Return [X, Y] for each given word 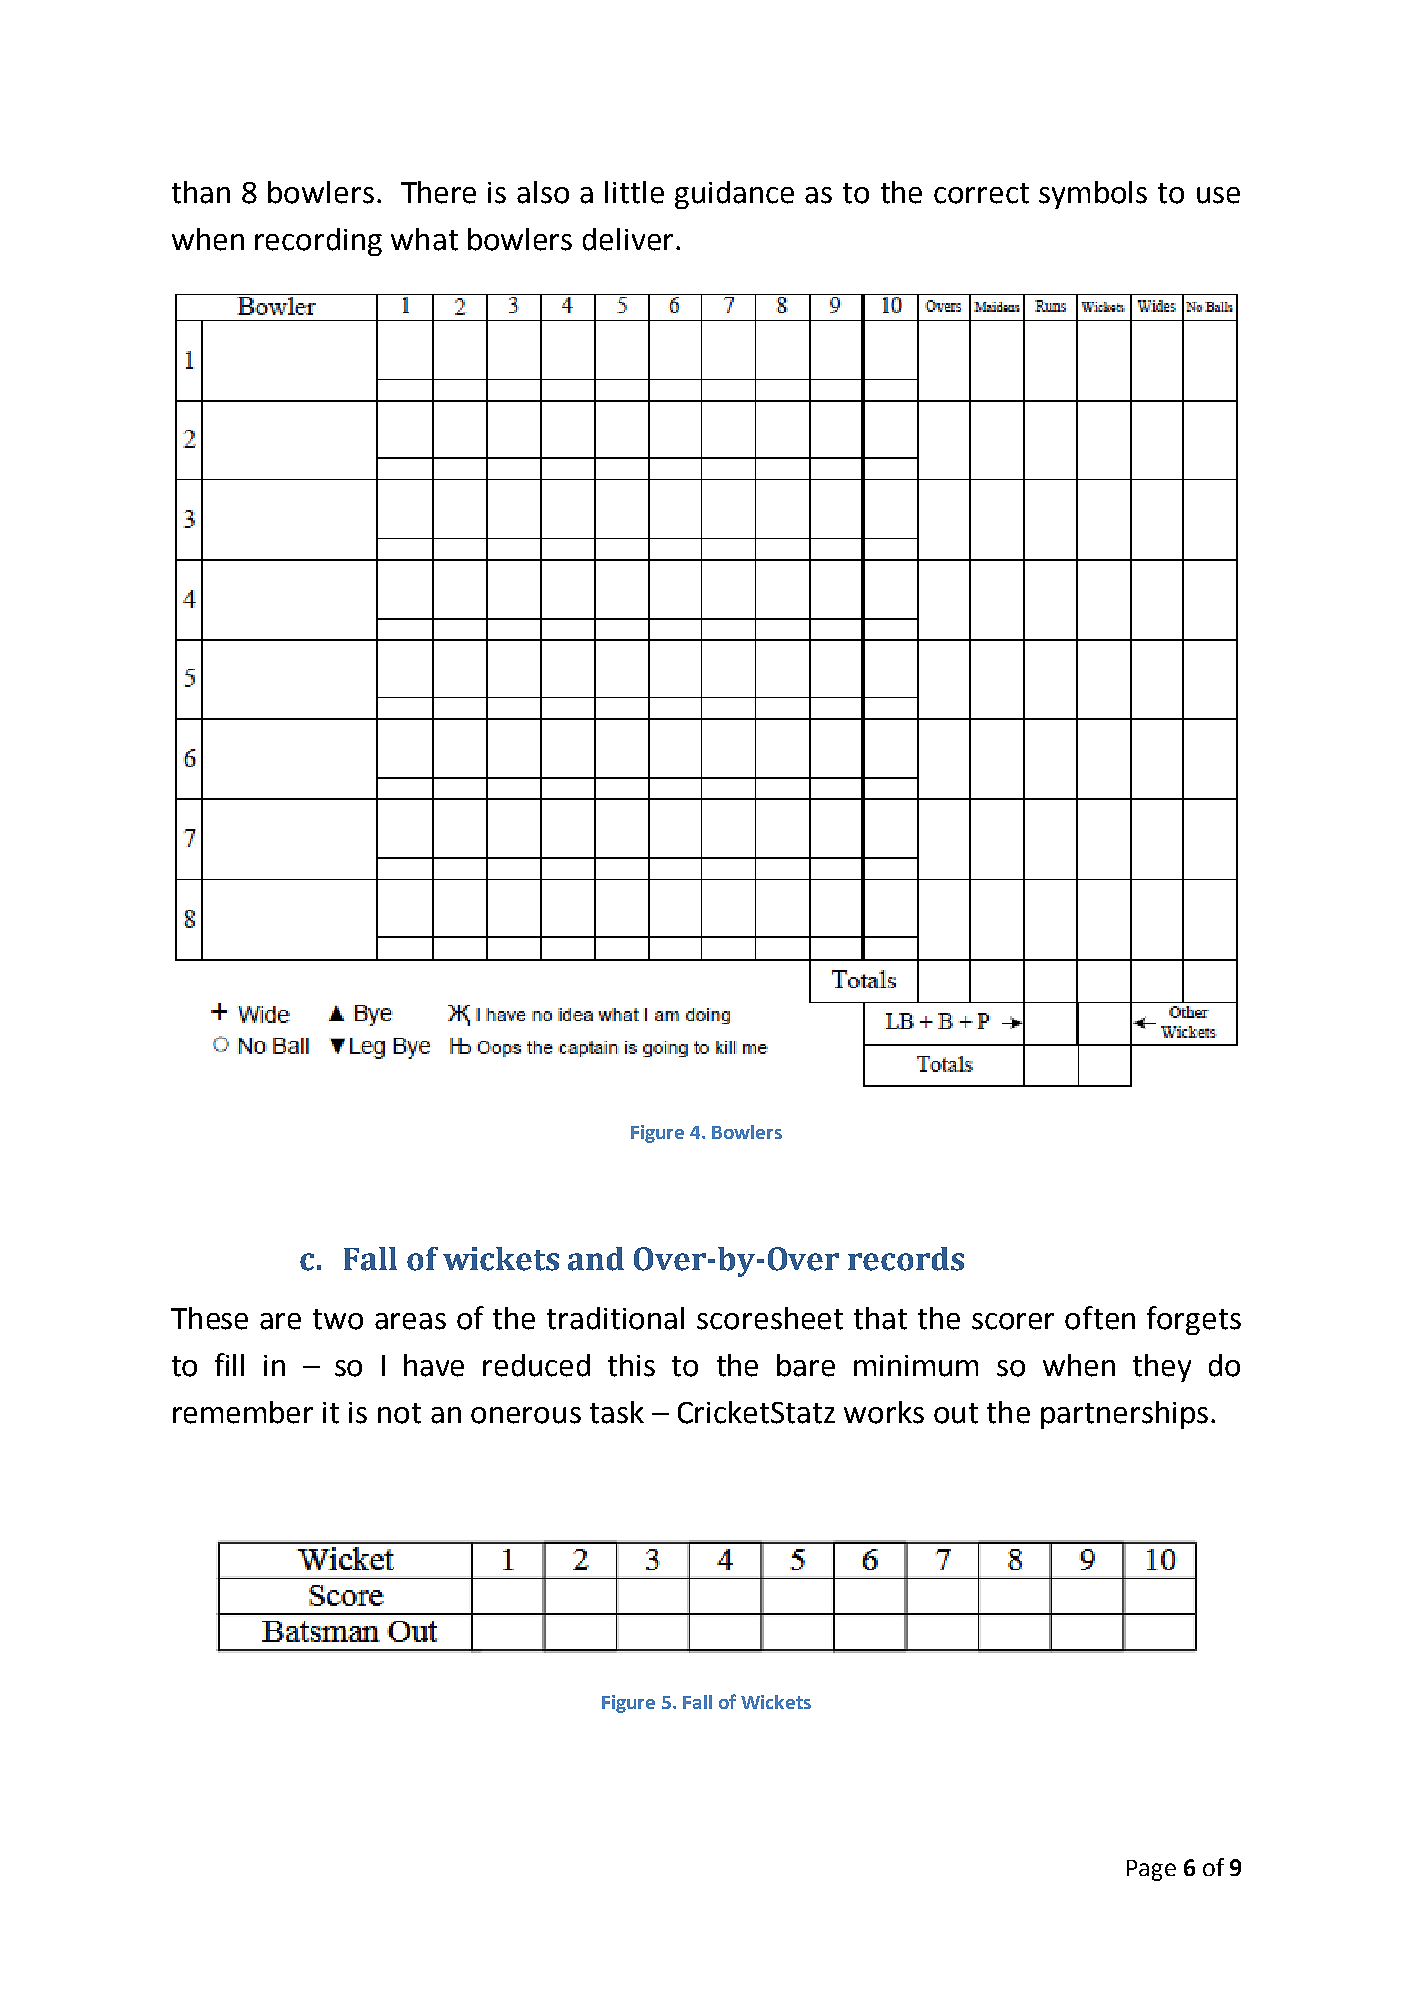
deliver [628, 239]
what [424, 239]
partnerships [1124, 1415]
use [1218, 195]
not [399, 1413]
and [596, 1259]
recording [318, 242]
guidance [734, 195]
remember [243, 1412]
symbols [1093, 195]
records [906, 1259]
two [338, 1319]
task [617, 1412]
